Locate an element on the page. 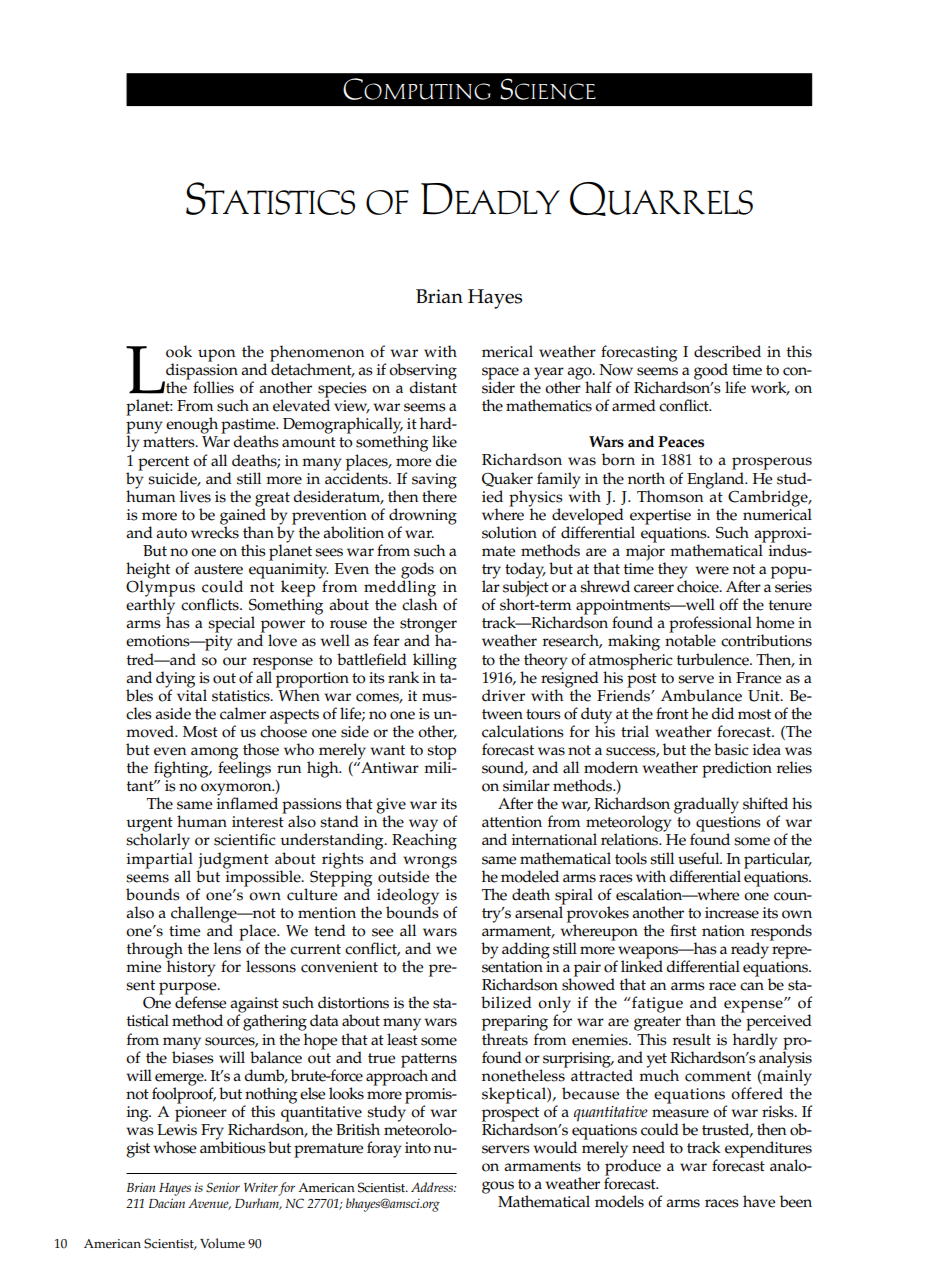 Image resolution: width=947 pixels, height=1288 pixels. space is located at coordinates (500, 374).
